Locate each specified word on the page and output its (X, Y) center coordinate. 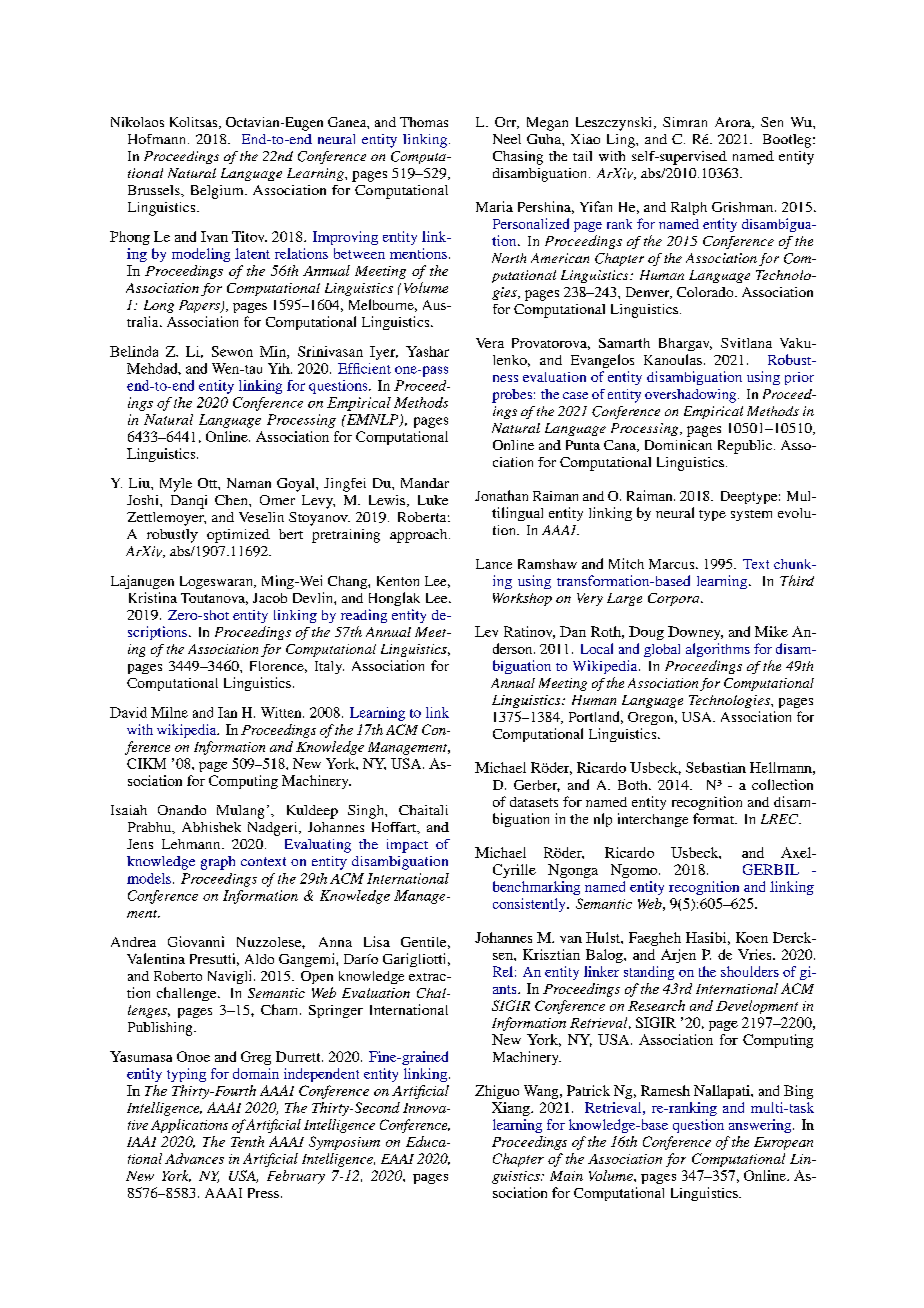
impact (407, 846)
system (751, 515)
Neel (507, 139)
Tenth (247, 1141)
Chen (232, 500)
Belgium (218, 192)
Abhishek (211, 827)
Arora (734, 123)
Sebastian (716, 767)
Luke (433, 500)
